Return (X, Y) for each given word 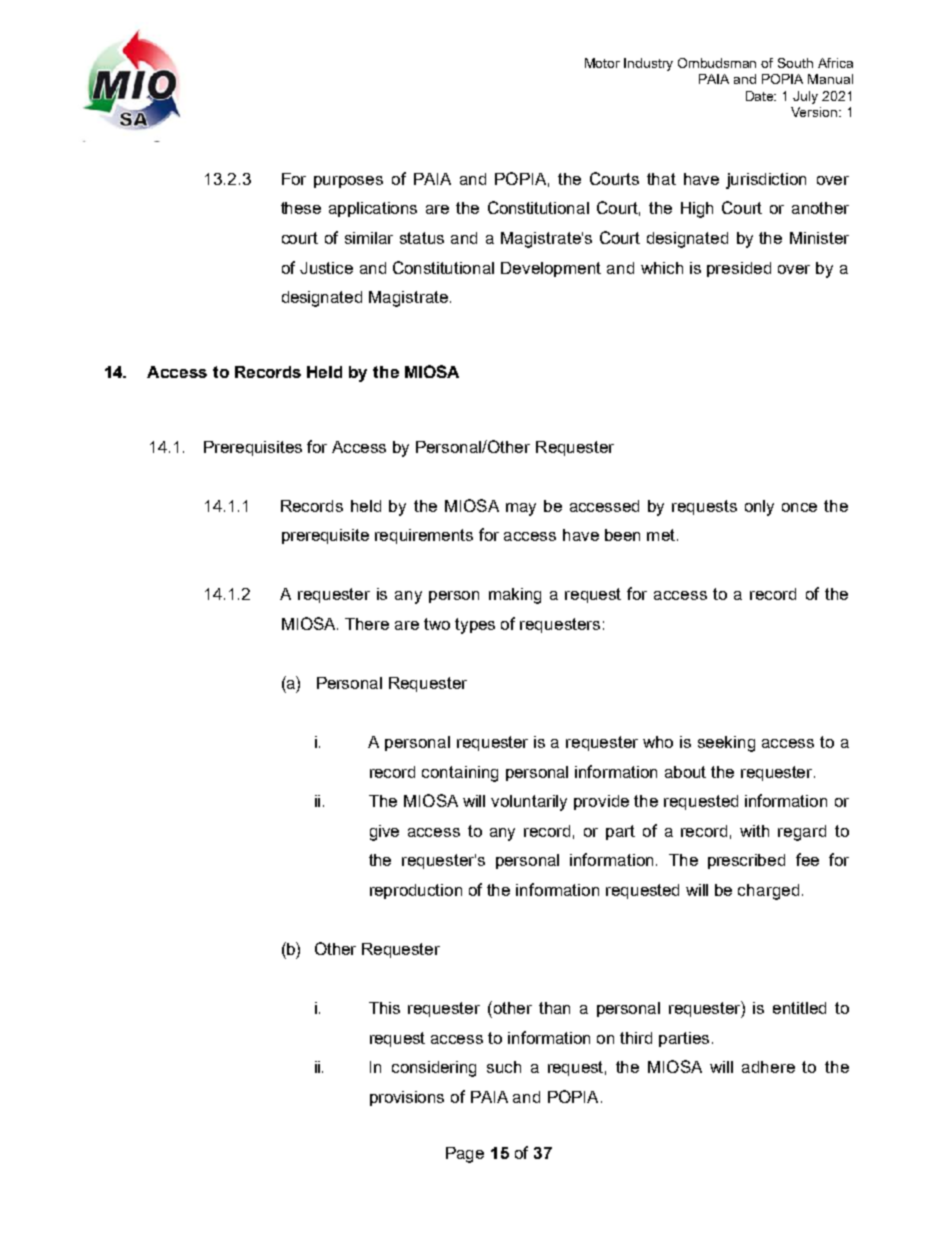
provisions (407, 1098)
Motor (602, 63)
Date (761, 96)
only (759, 508)
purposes (348, 182)
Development (551, 269)
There (367, 624)
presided (739, 269)
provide (601, 802)
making (515, 596)
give (384, 833)
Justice (326, 268)
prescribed (746, 861)
